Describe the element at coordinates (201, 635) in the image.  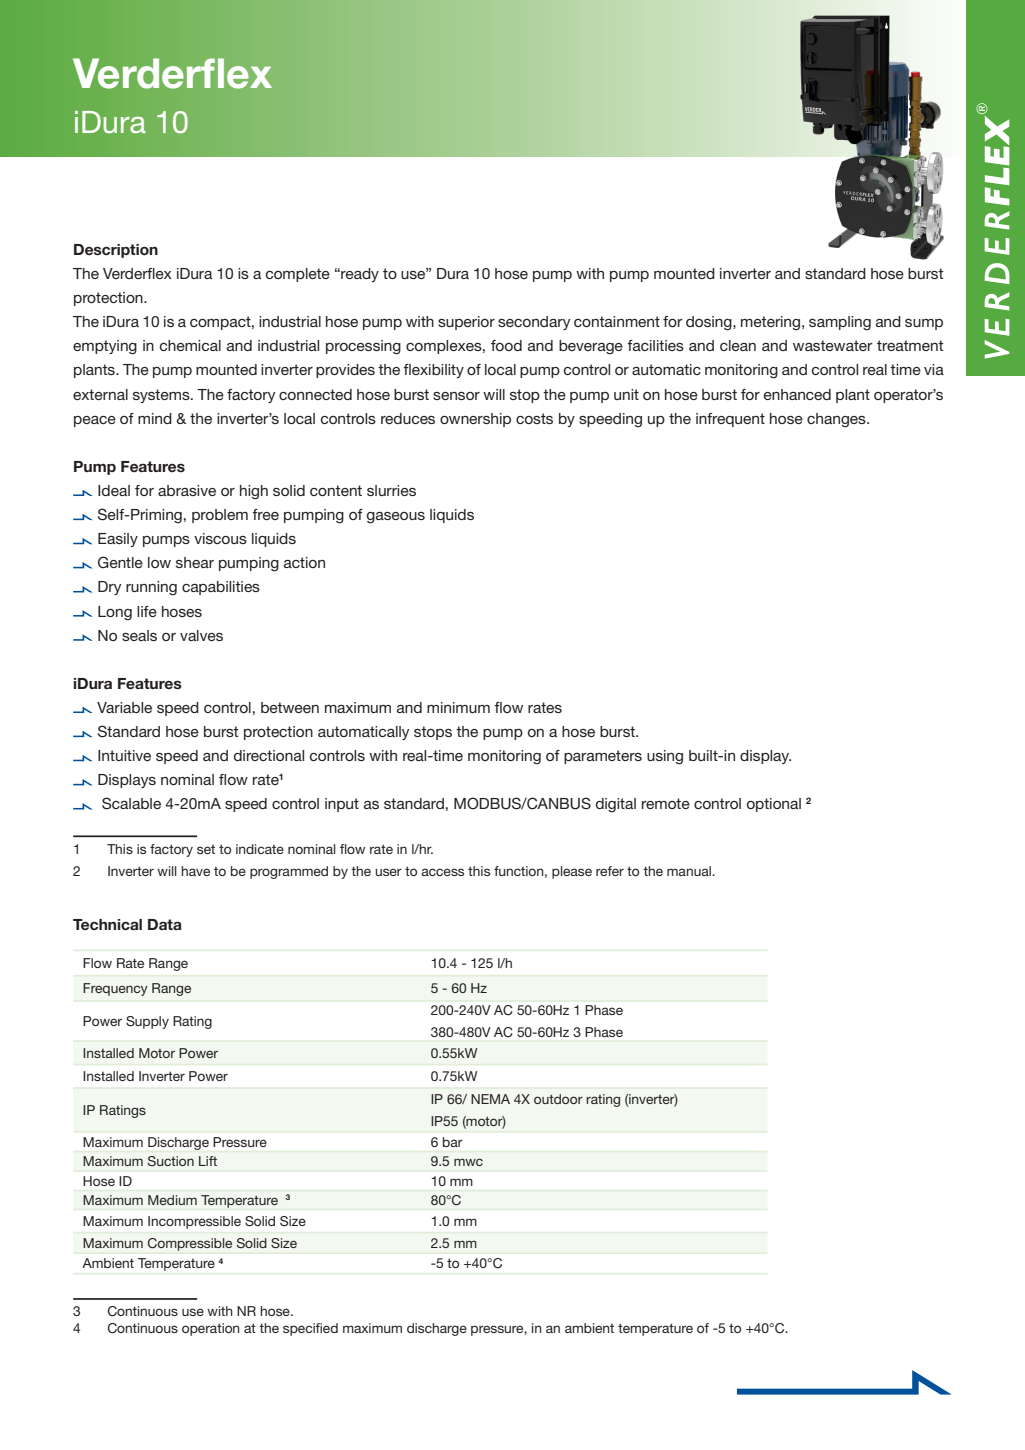
I see `valves` at that location.
